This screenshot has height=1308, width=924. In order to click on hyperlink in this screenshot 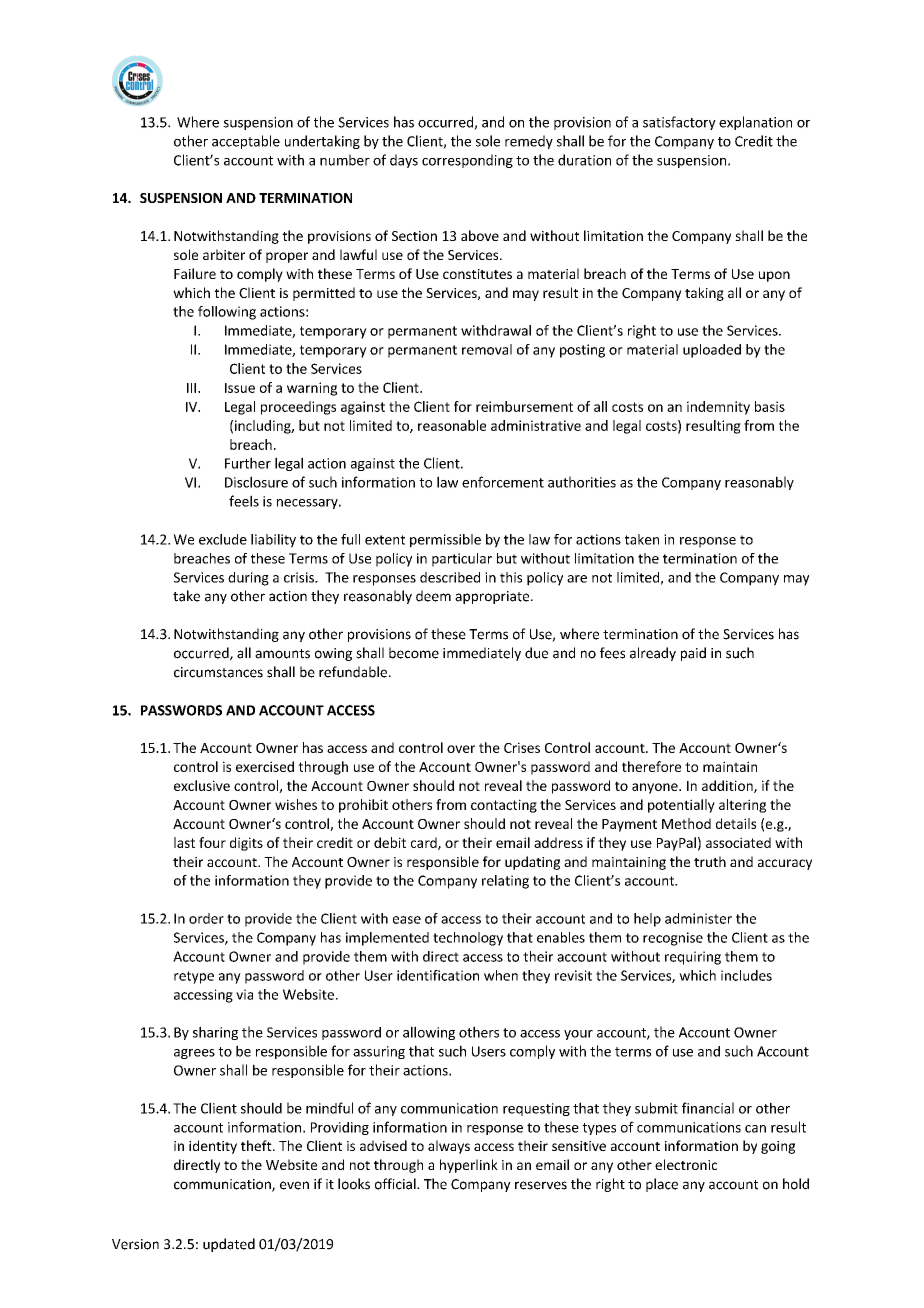, I will do `click(469, 1166)`.
